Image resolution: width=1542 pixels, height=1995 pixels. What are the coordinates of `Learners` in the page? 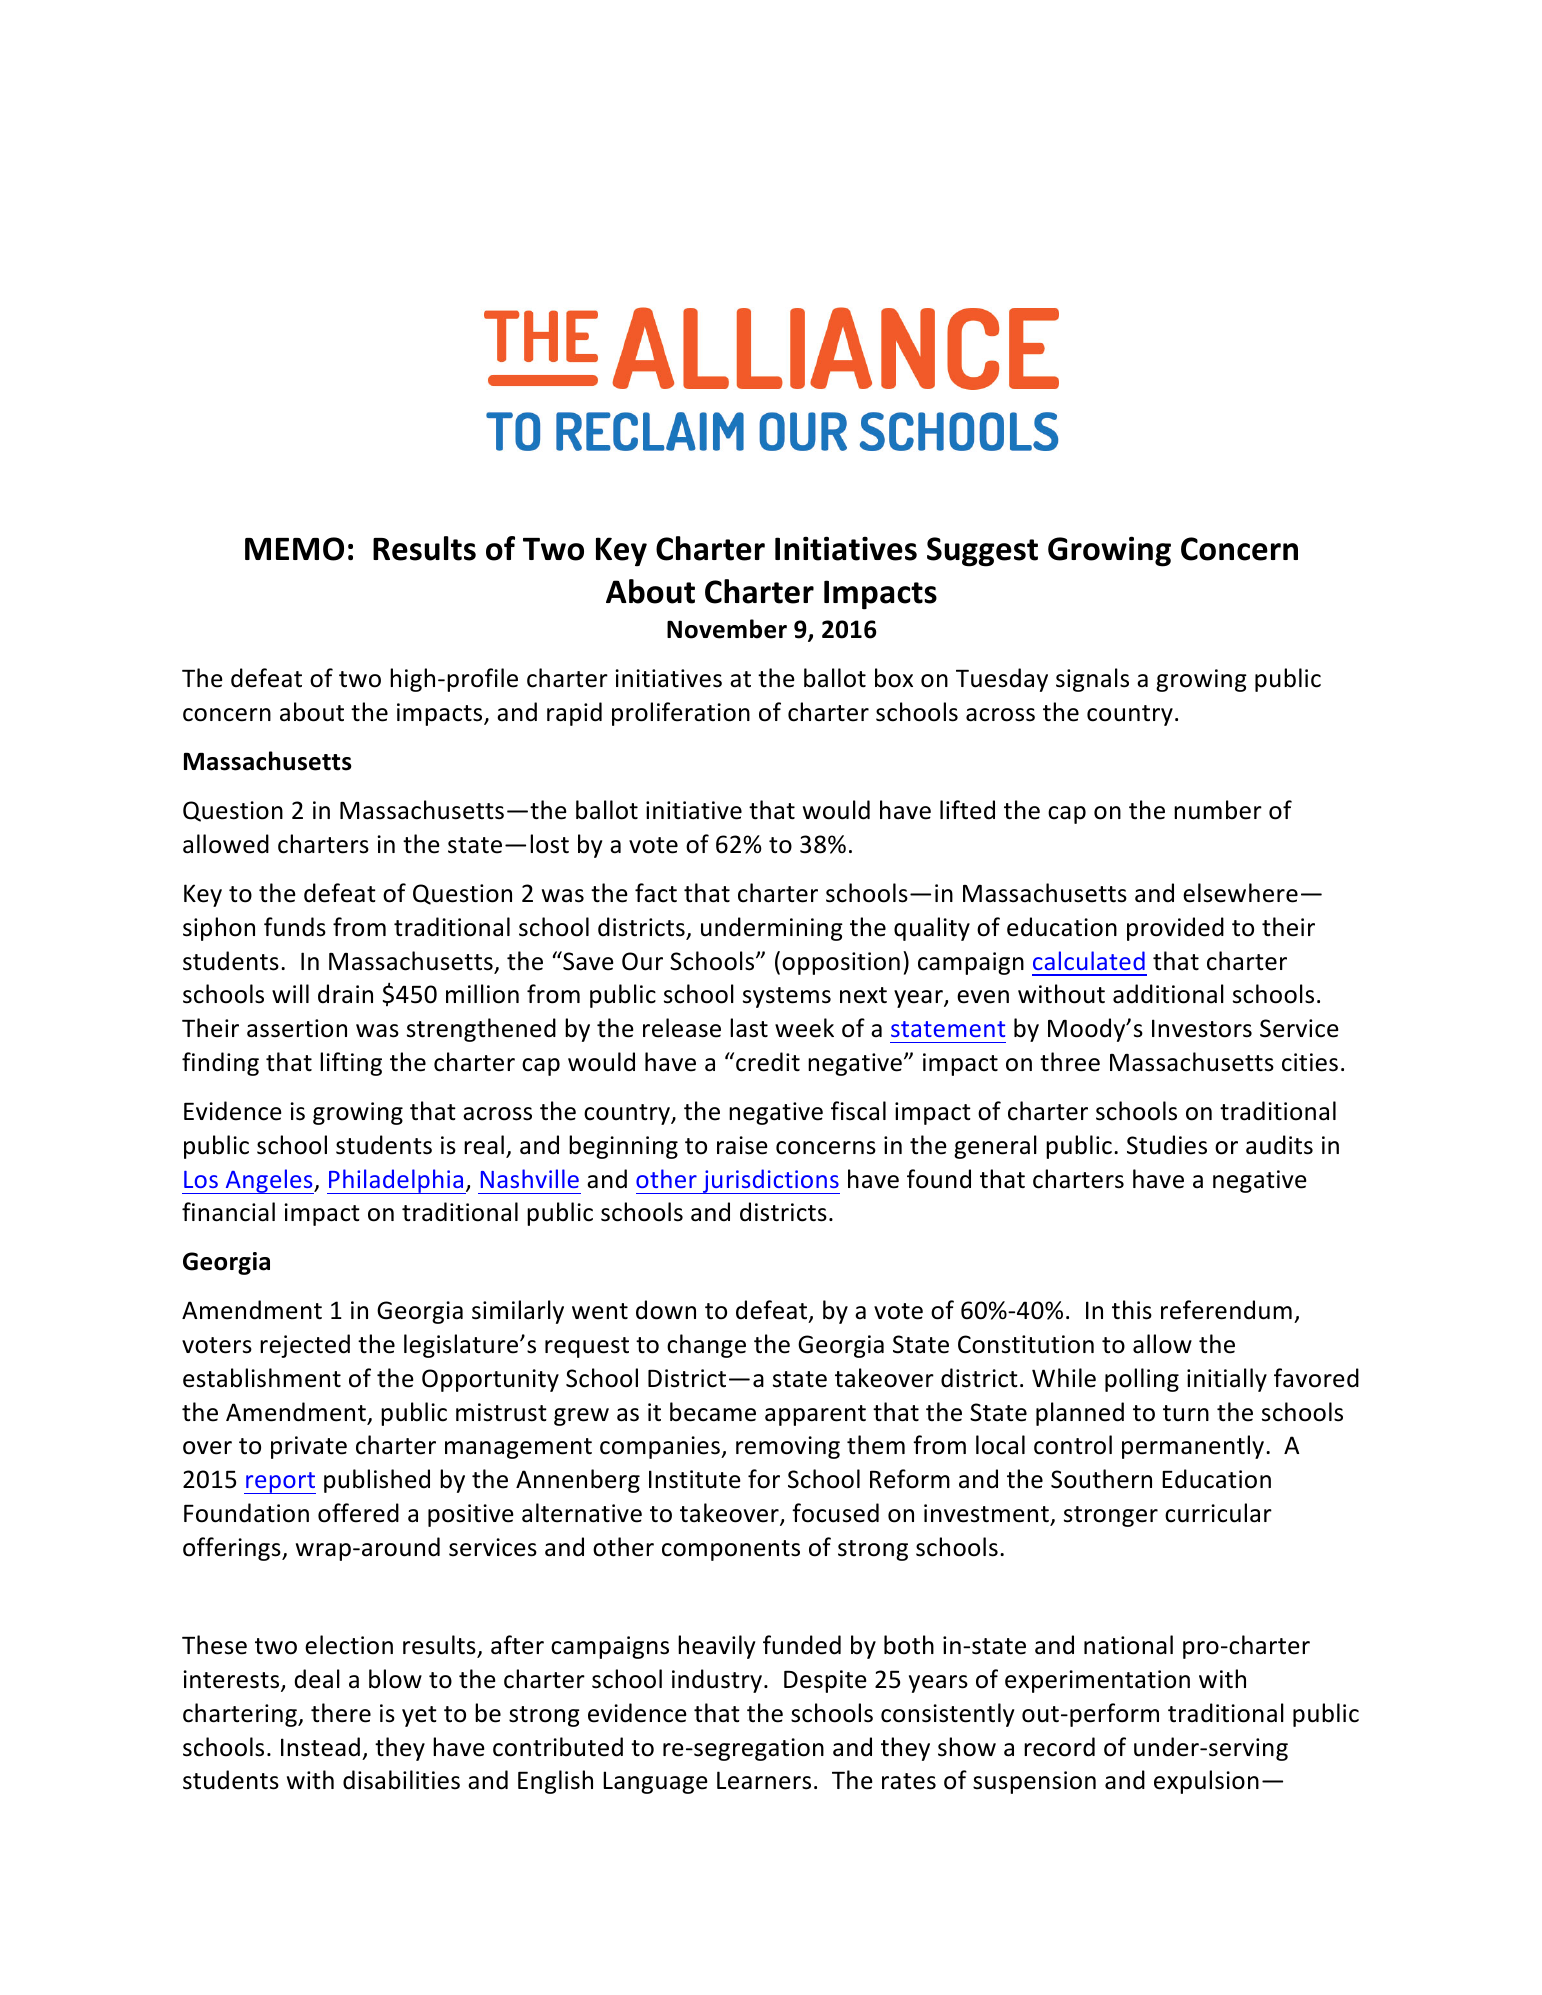 It's located at (764, 1780).
